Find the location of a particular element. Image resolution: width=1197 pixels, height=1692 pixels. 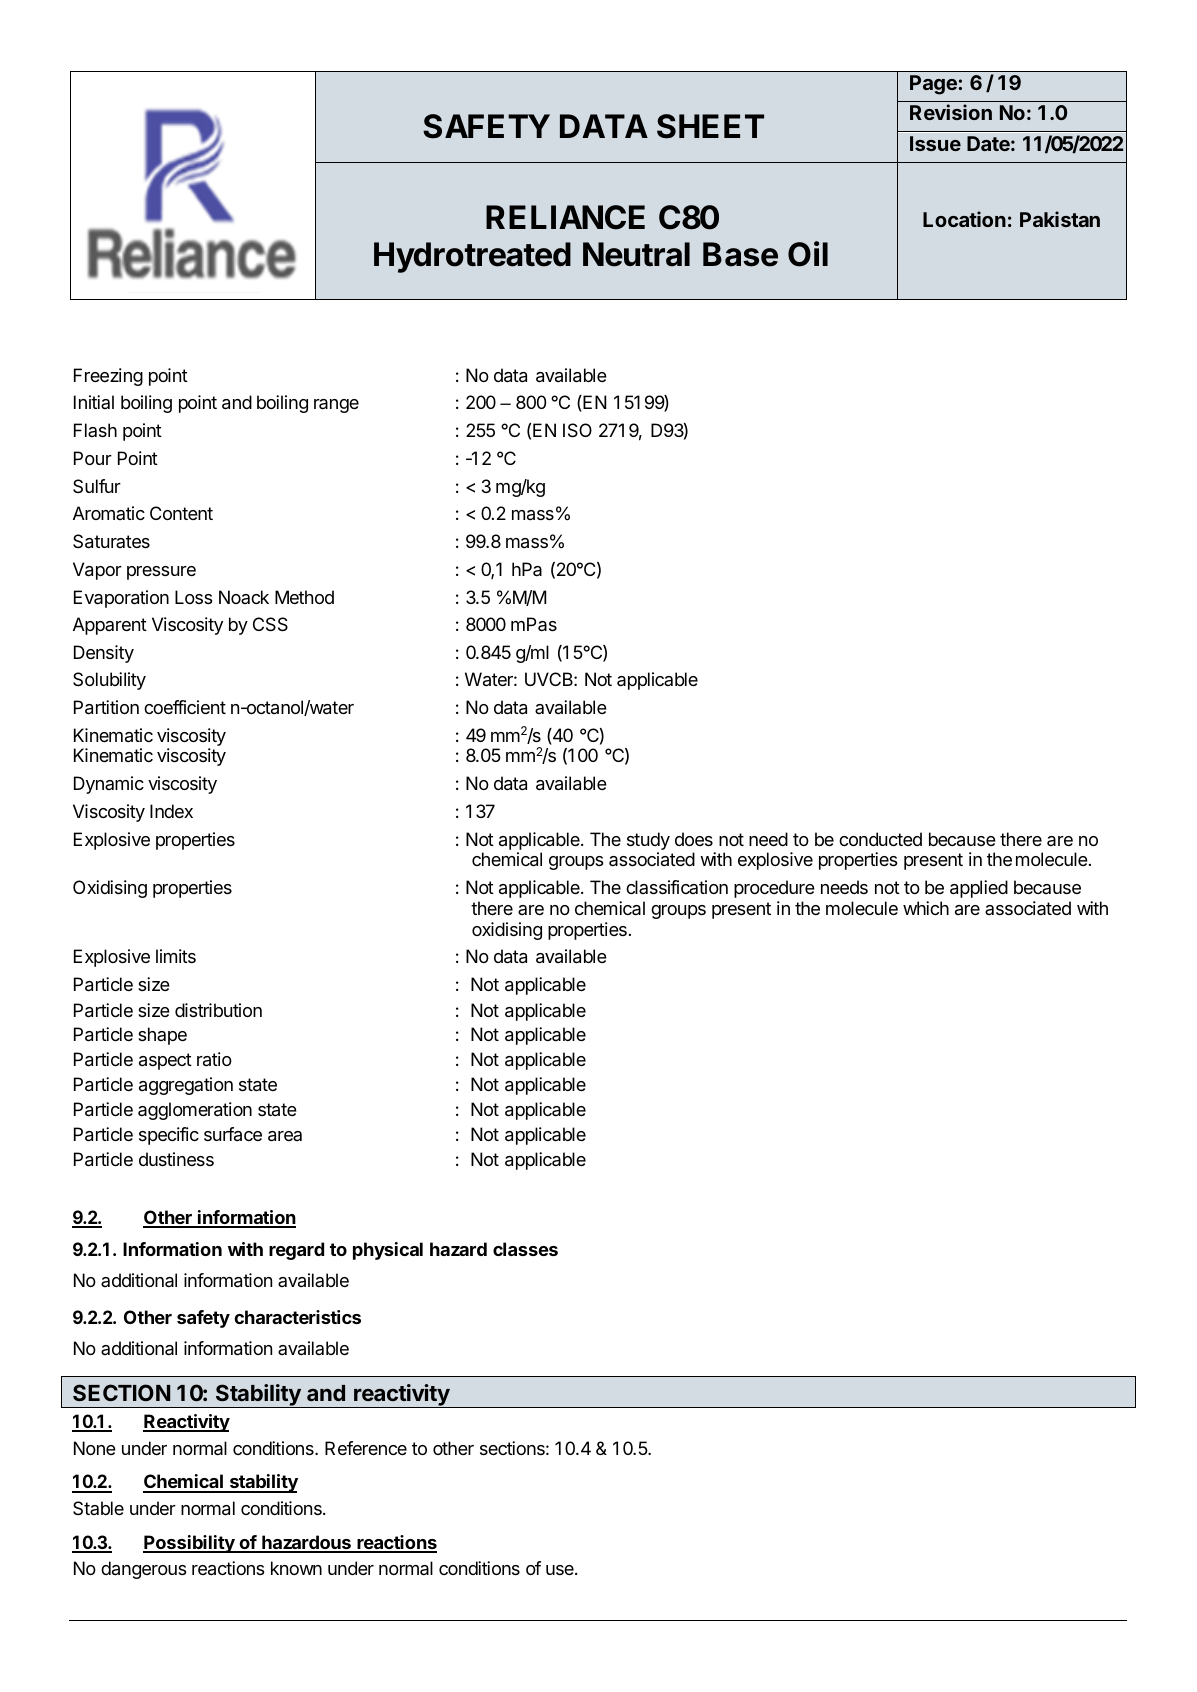

RELIANCE is located at coordinates (565, 217).
